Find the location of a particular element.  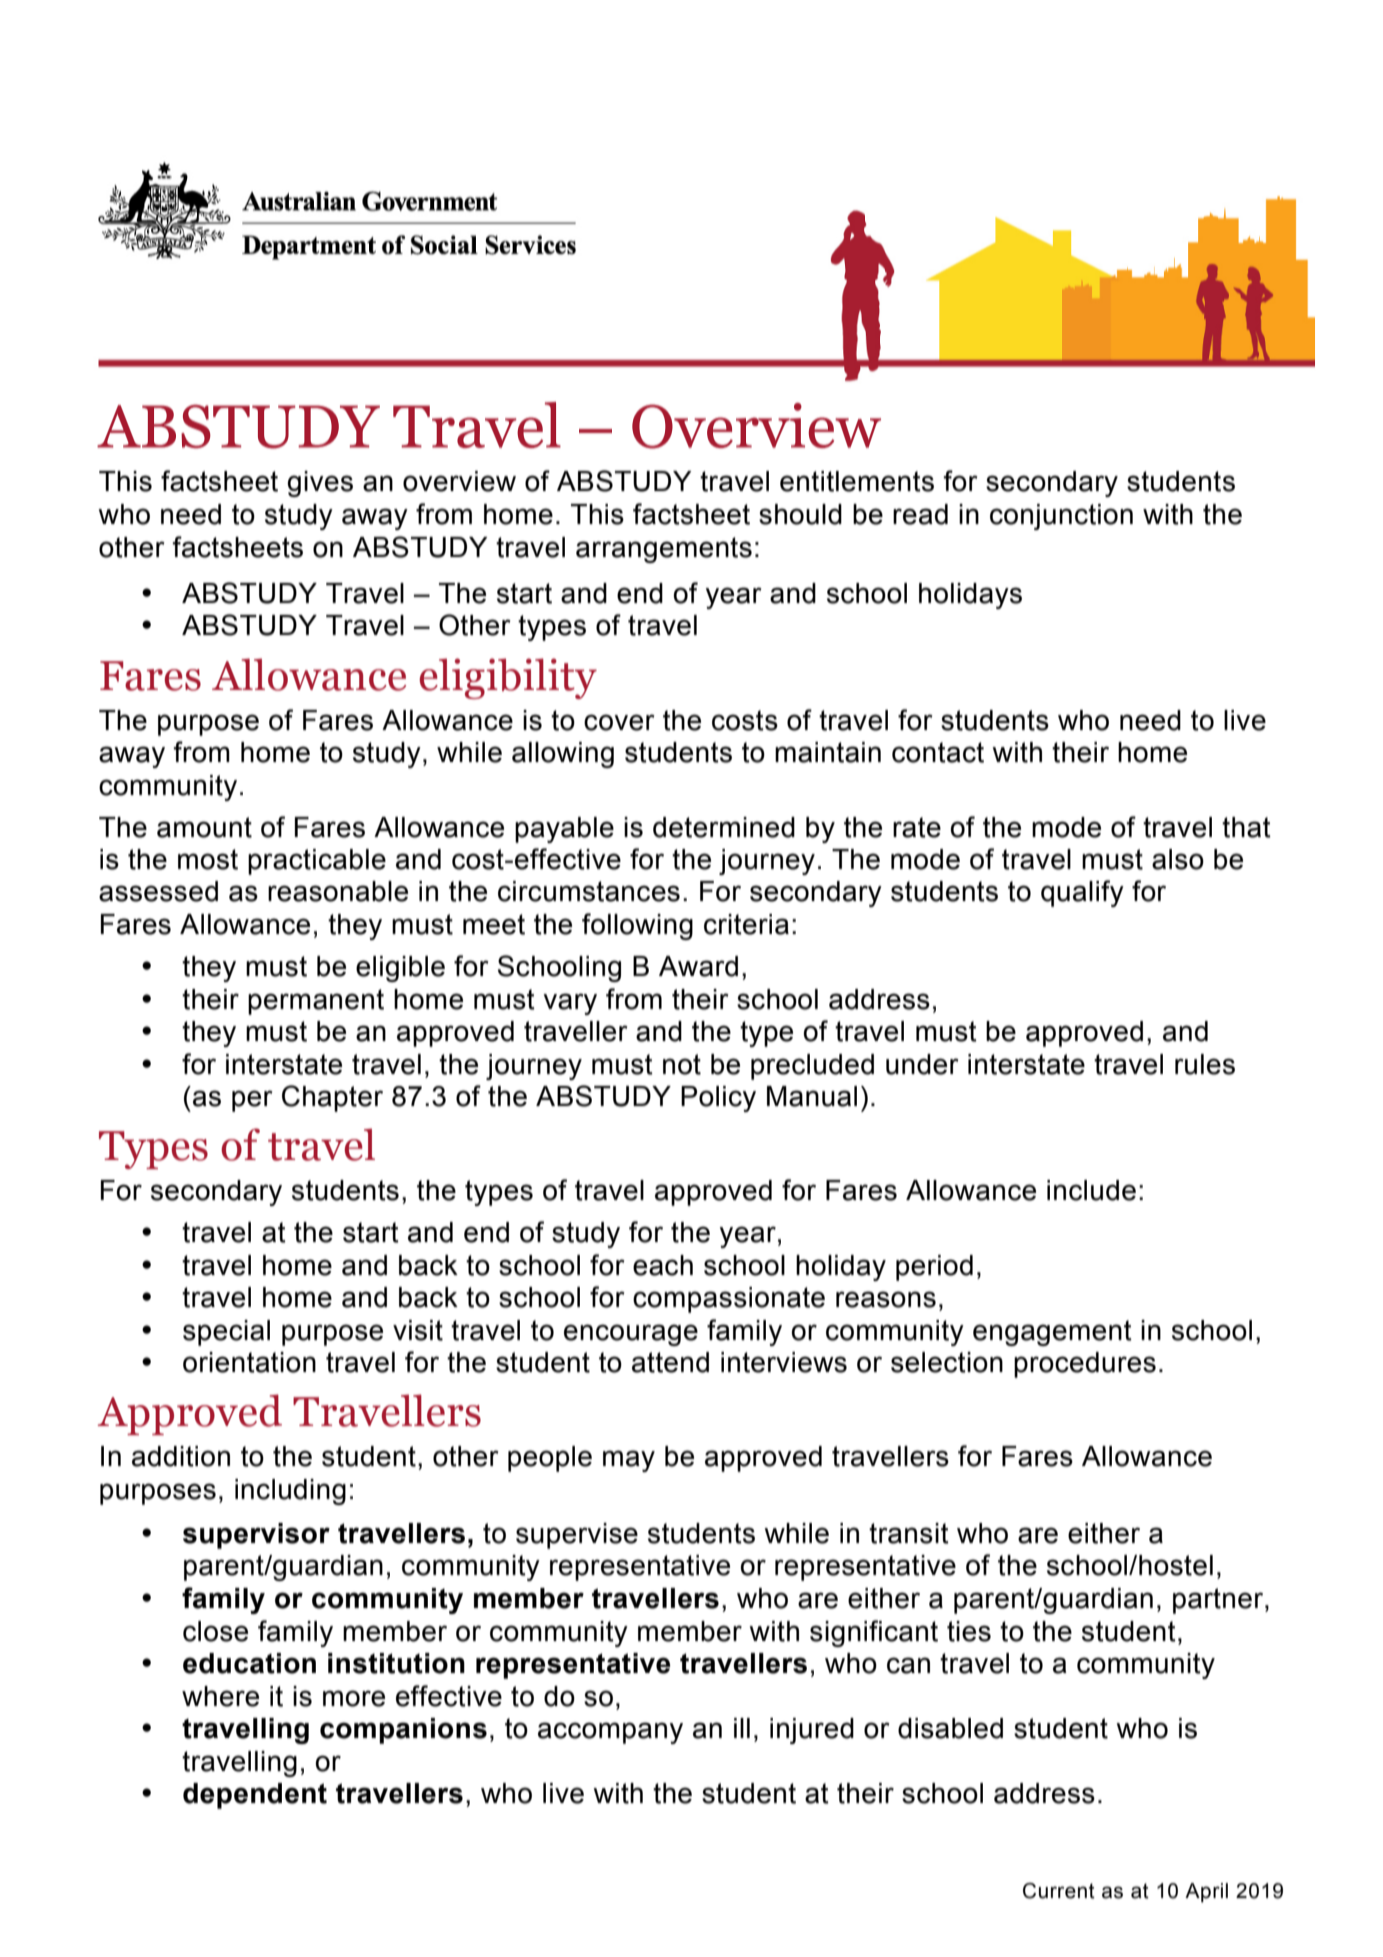

gives is located at coordinates (320, 484).
